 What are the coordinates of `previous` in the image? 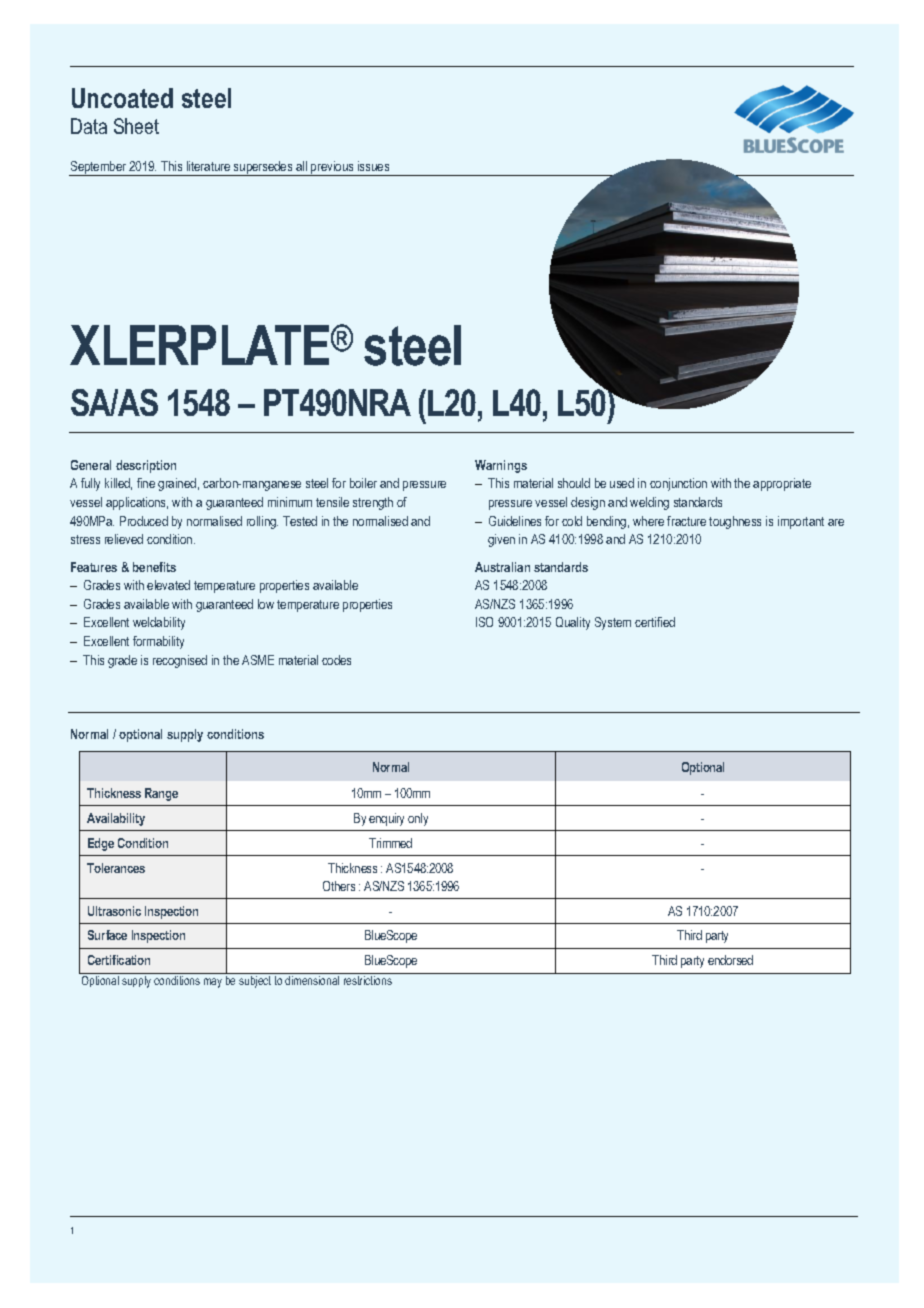 It's located at (332, 168).
